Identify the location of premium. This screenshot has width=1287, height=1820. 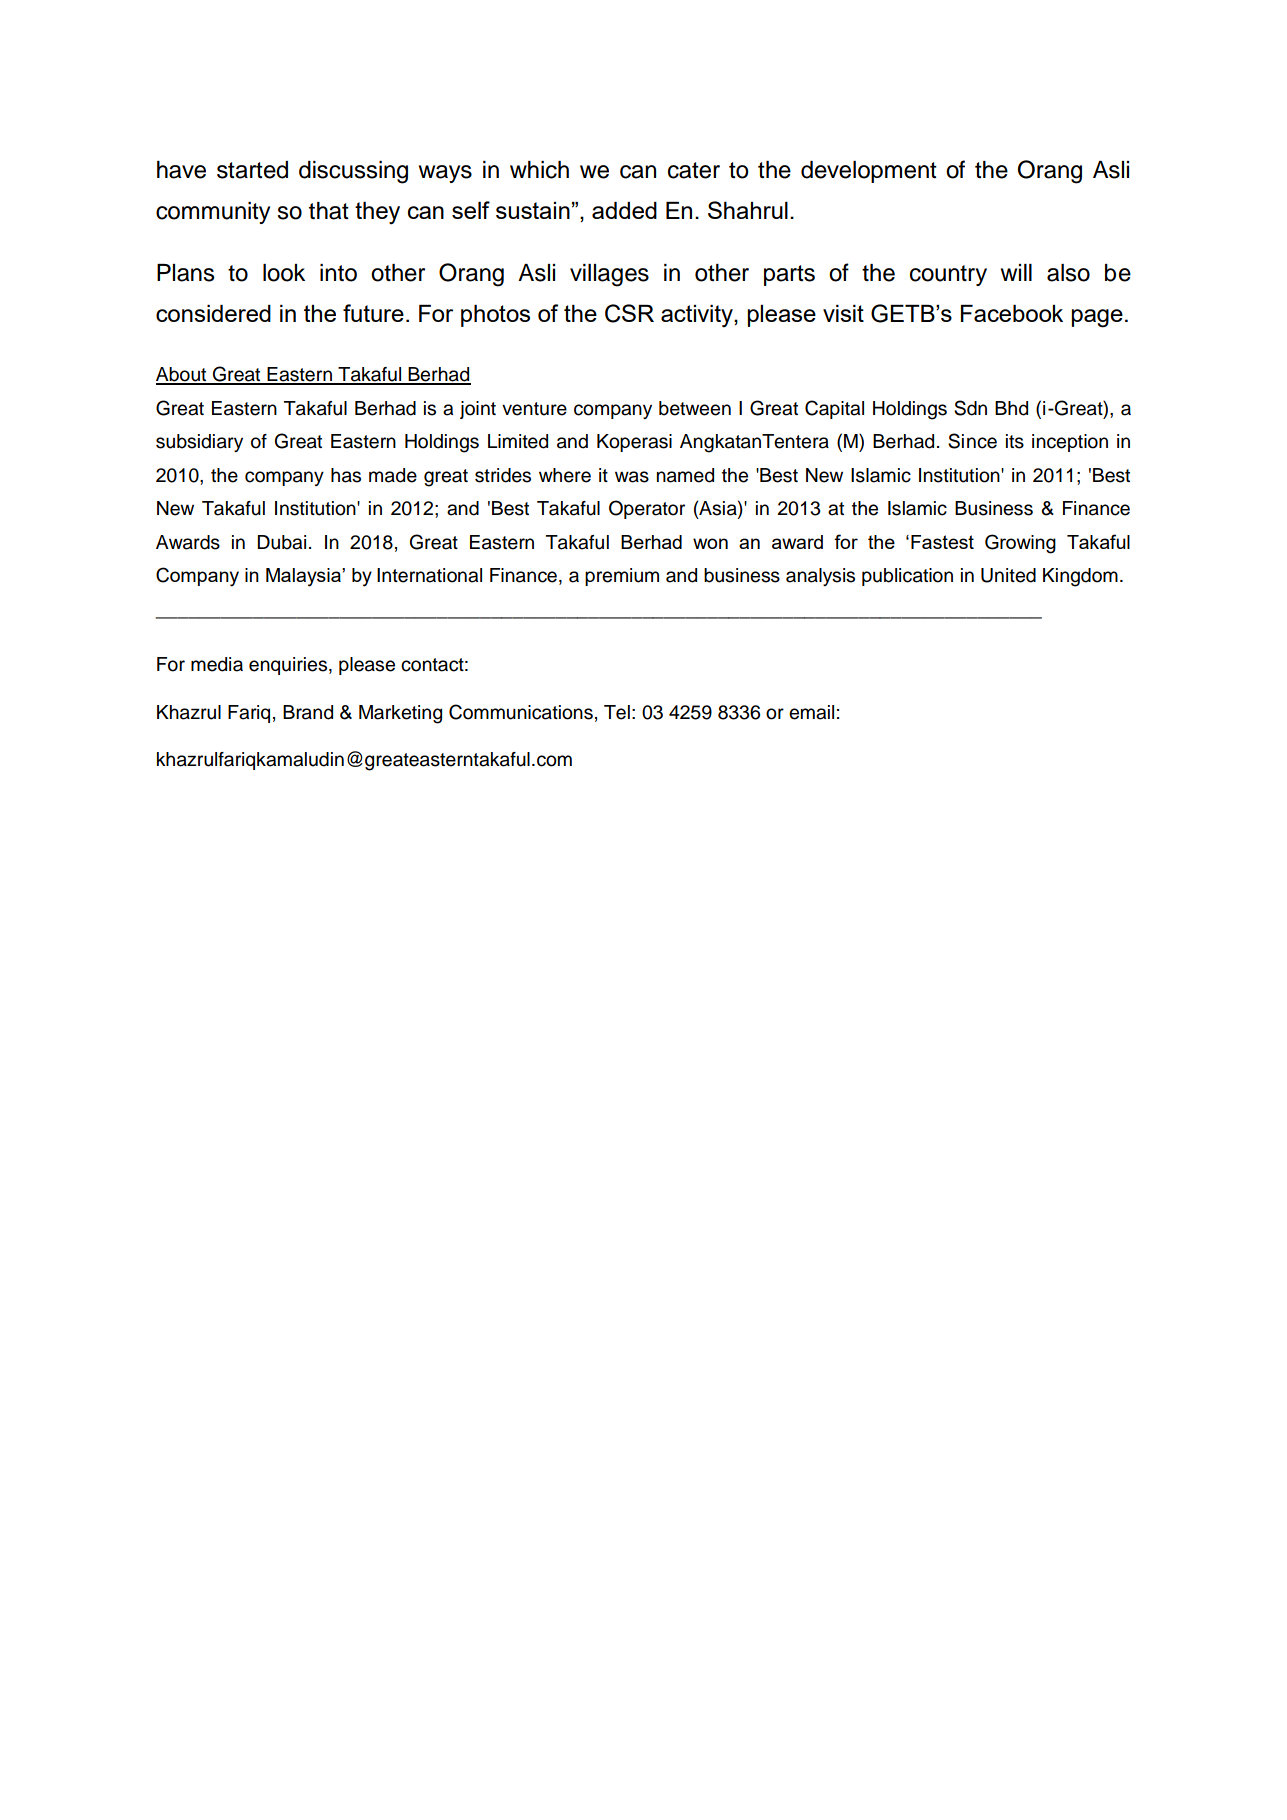
(622, 577).
